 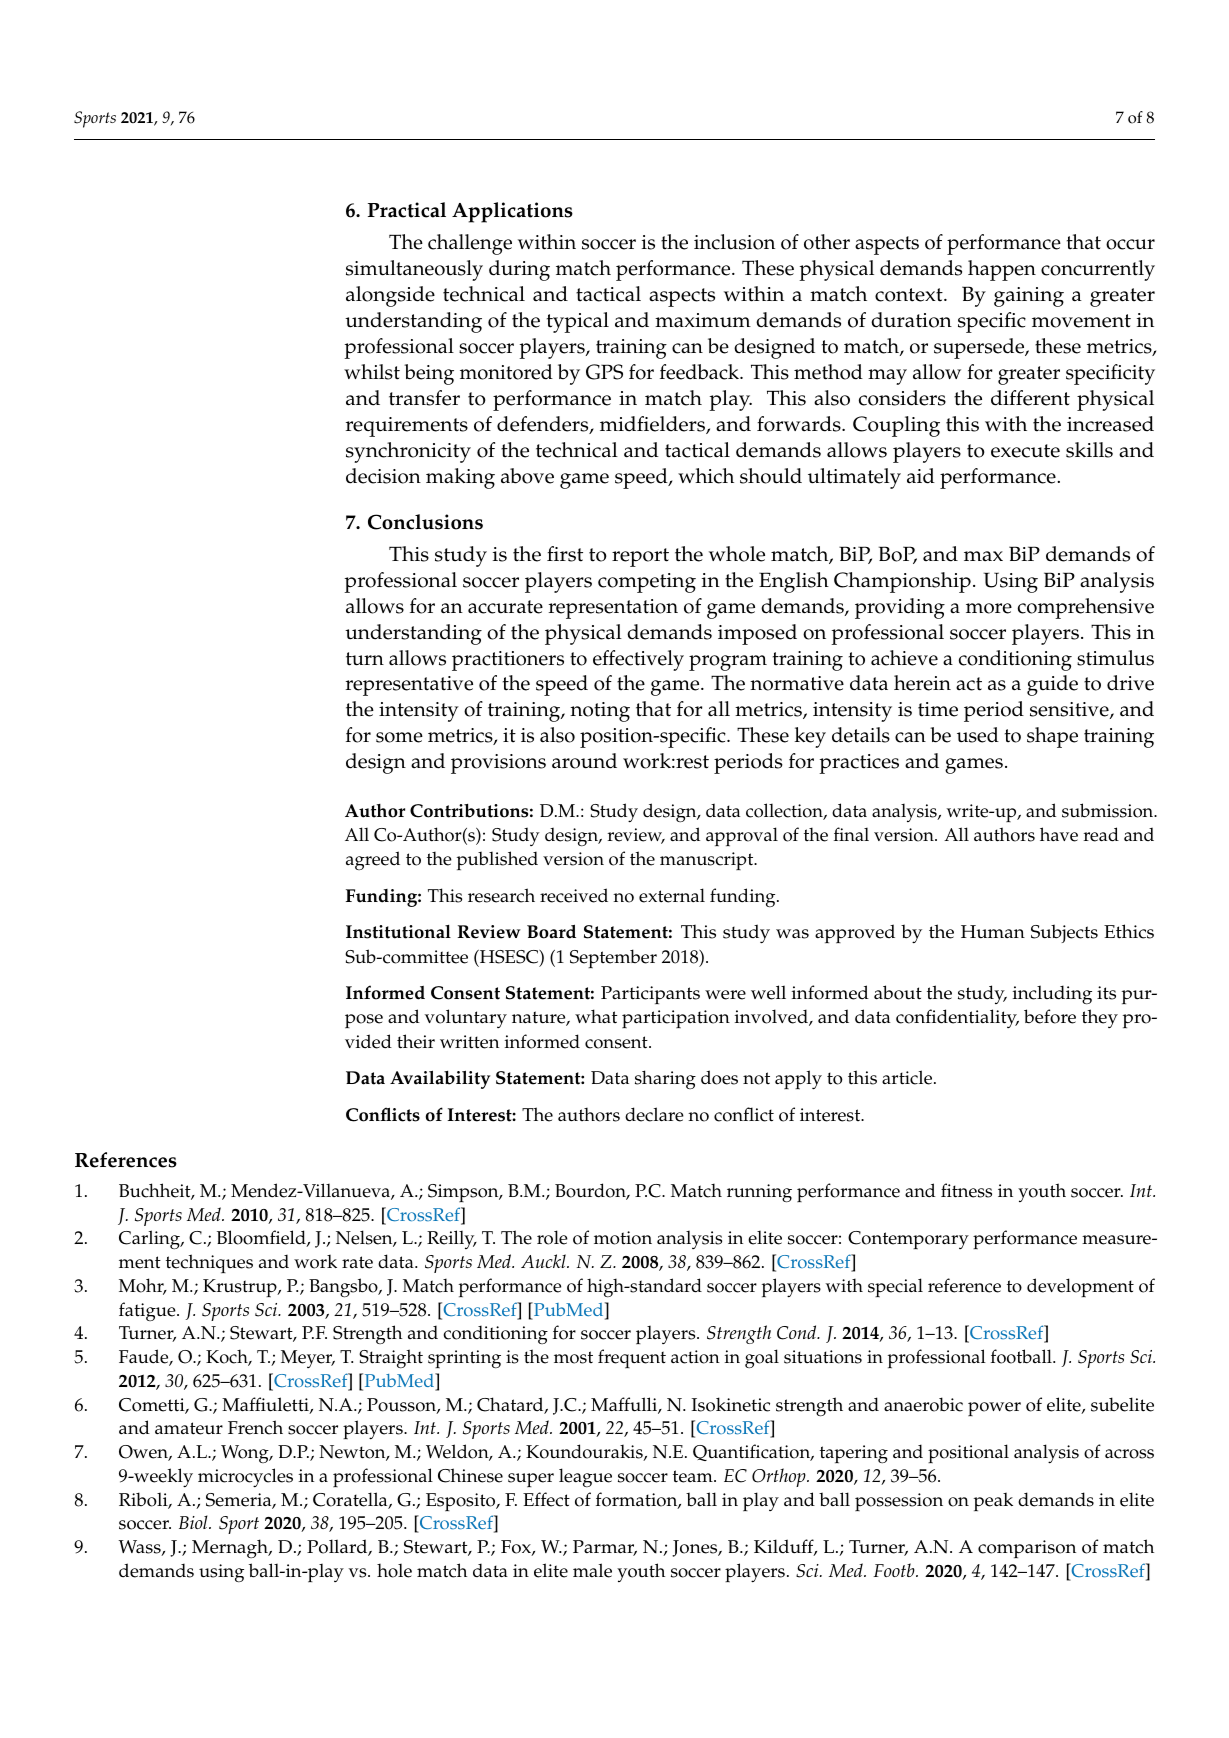 What do you see at coordinates (654, 1114) in the document?
I see `declare` at bounding box center [654, 1114].
